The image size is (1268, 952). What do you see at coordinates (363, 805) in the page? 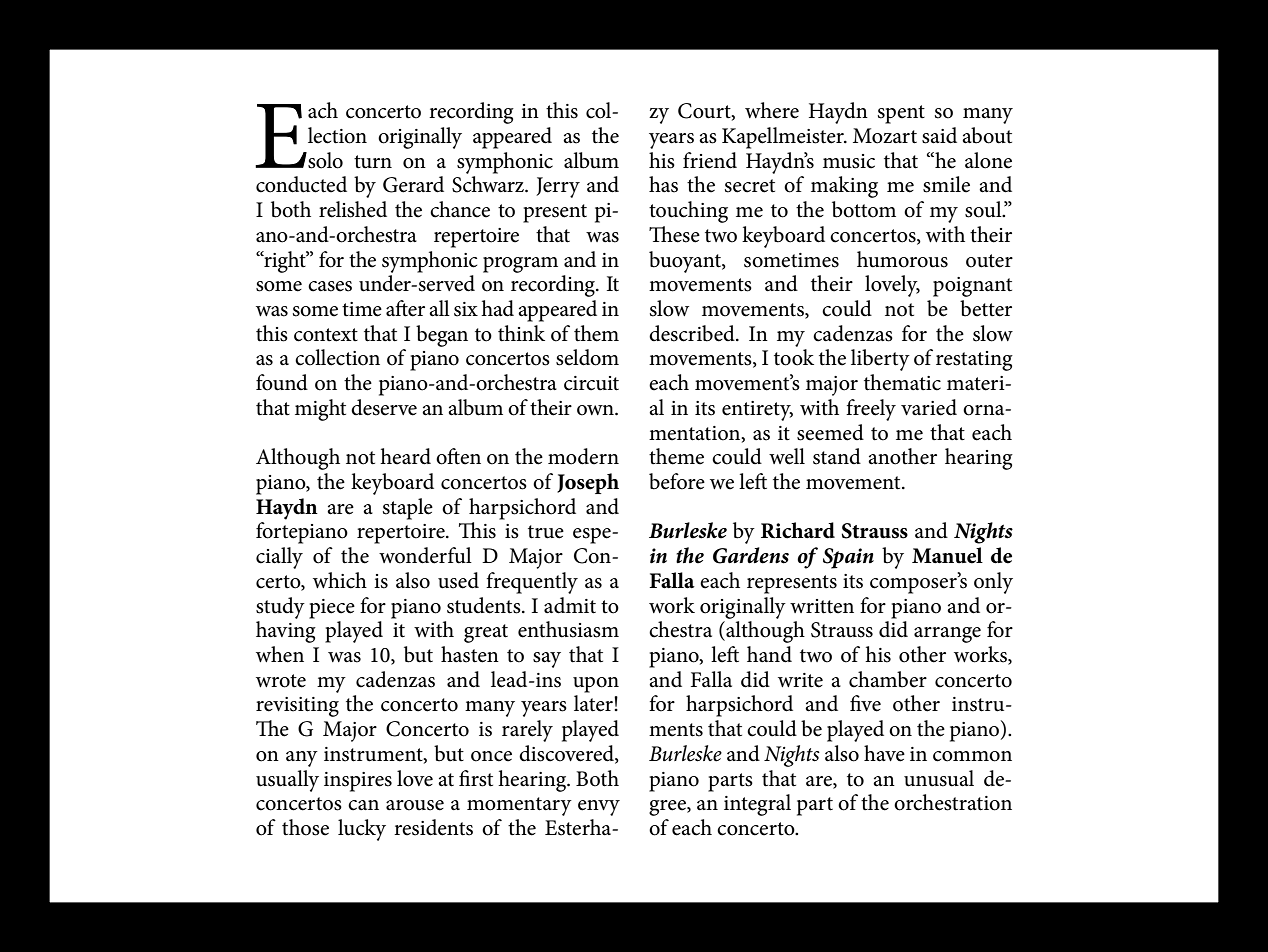
I see `can` at bounding box center [363, 805].
